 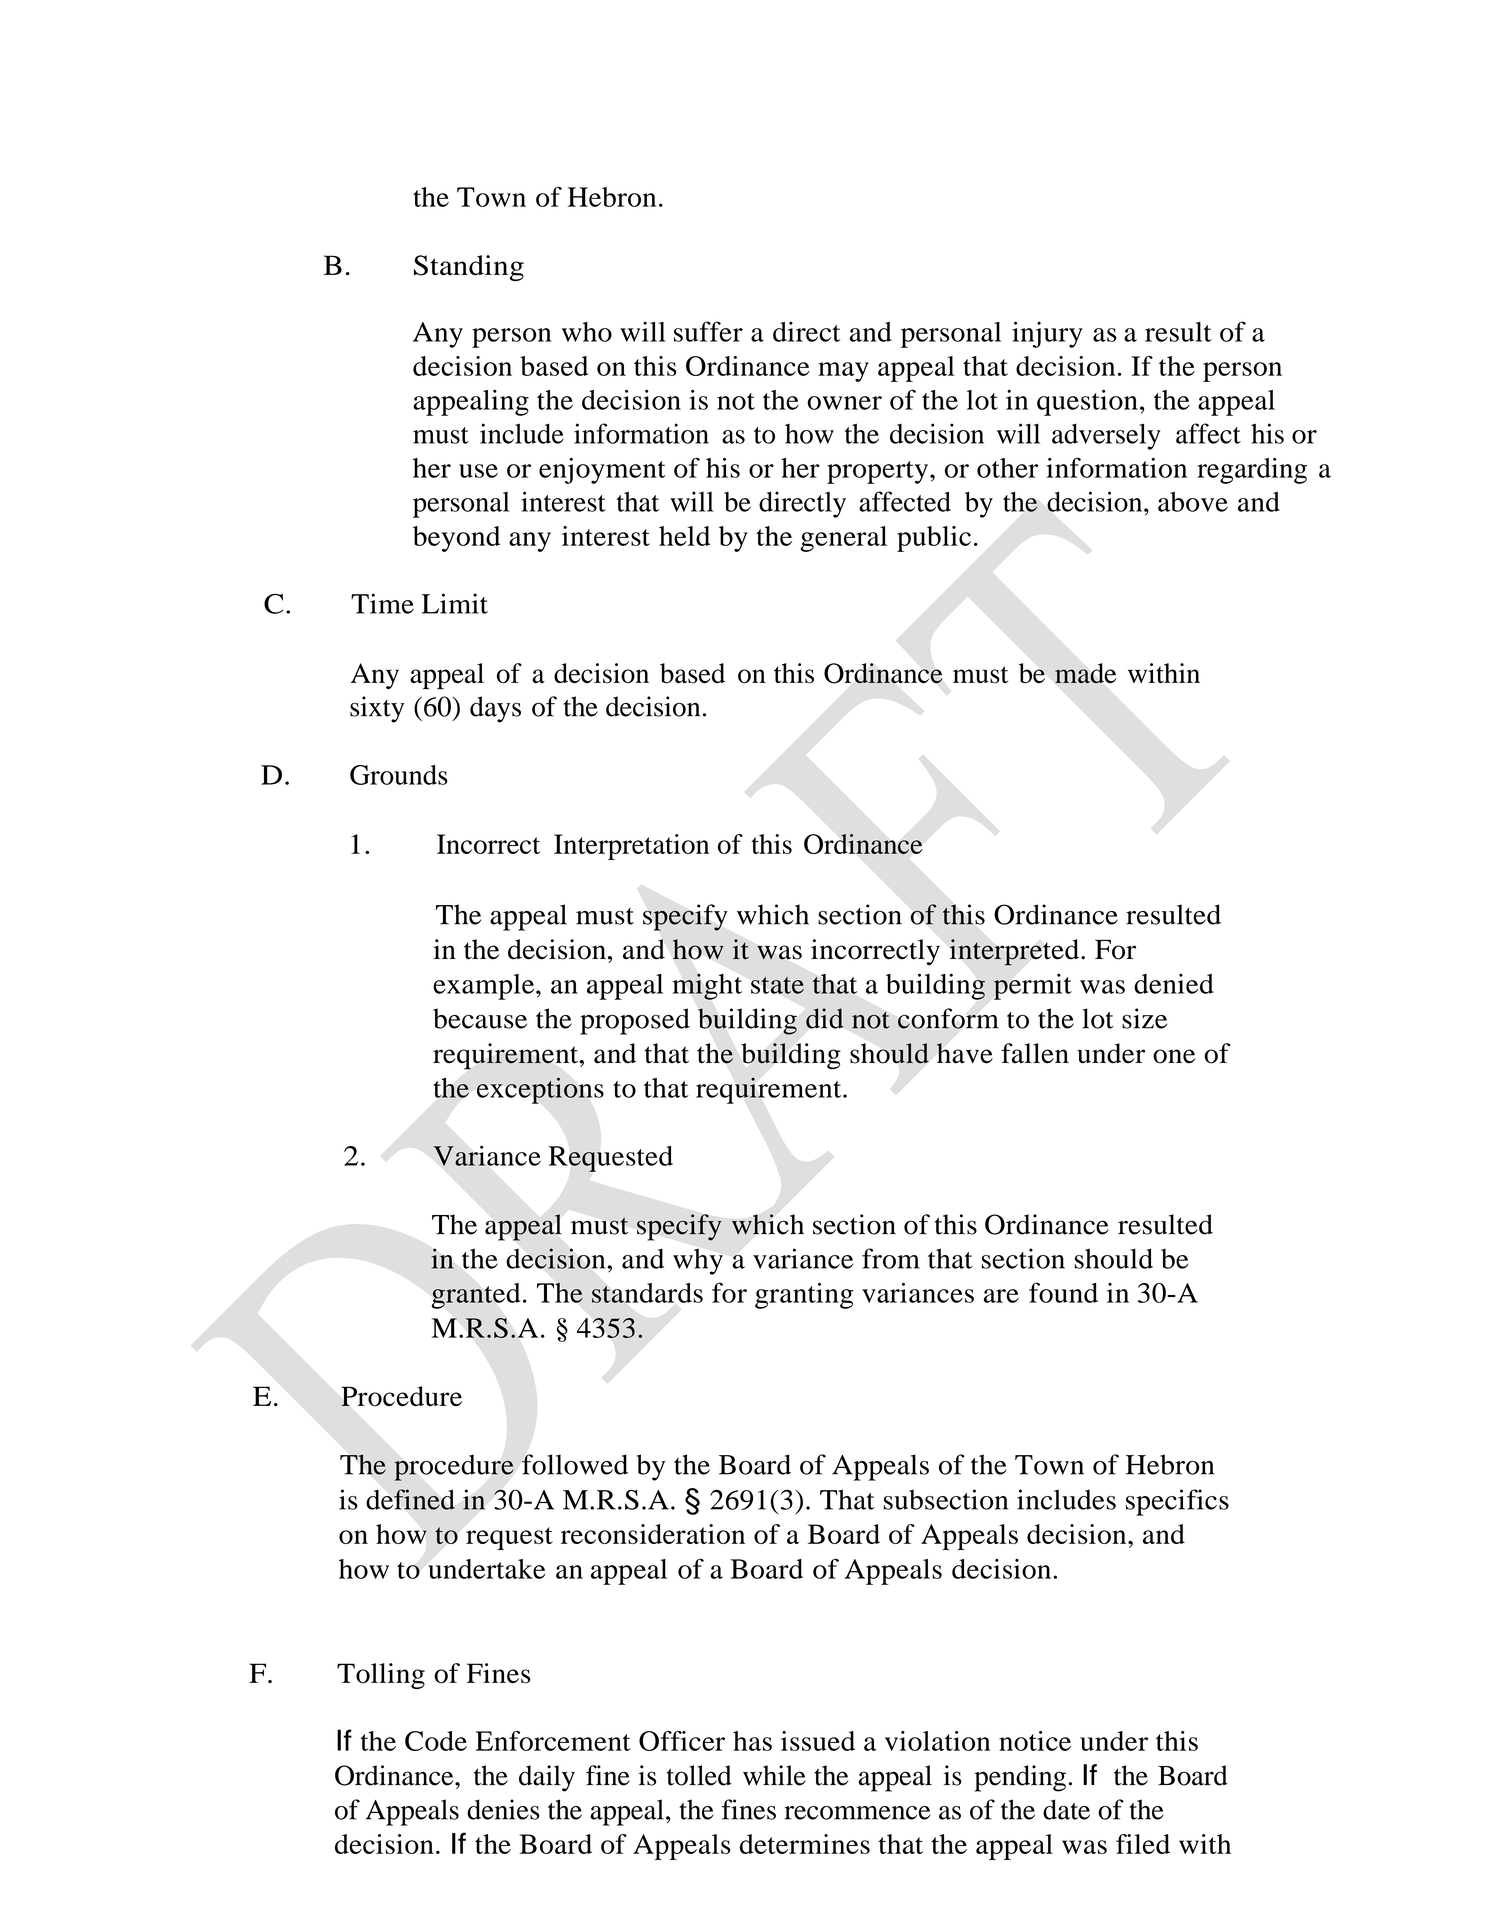 I want to click on may, so click(x=843, y=372).
